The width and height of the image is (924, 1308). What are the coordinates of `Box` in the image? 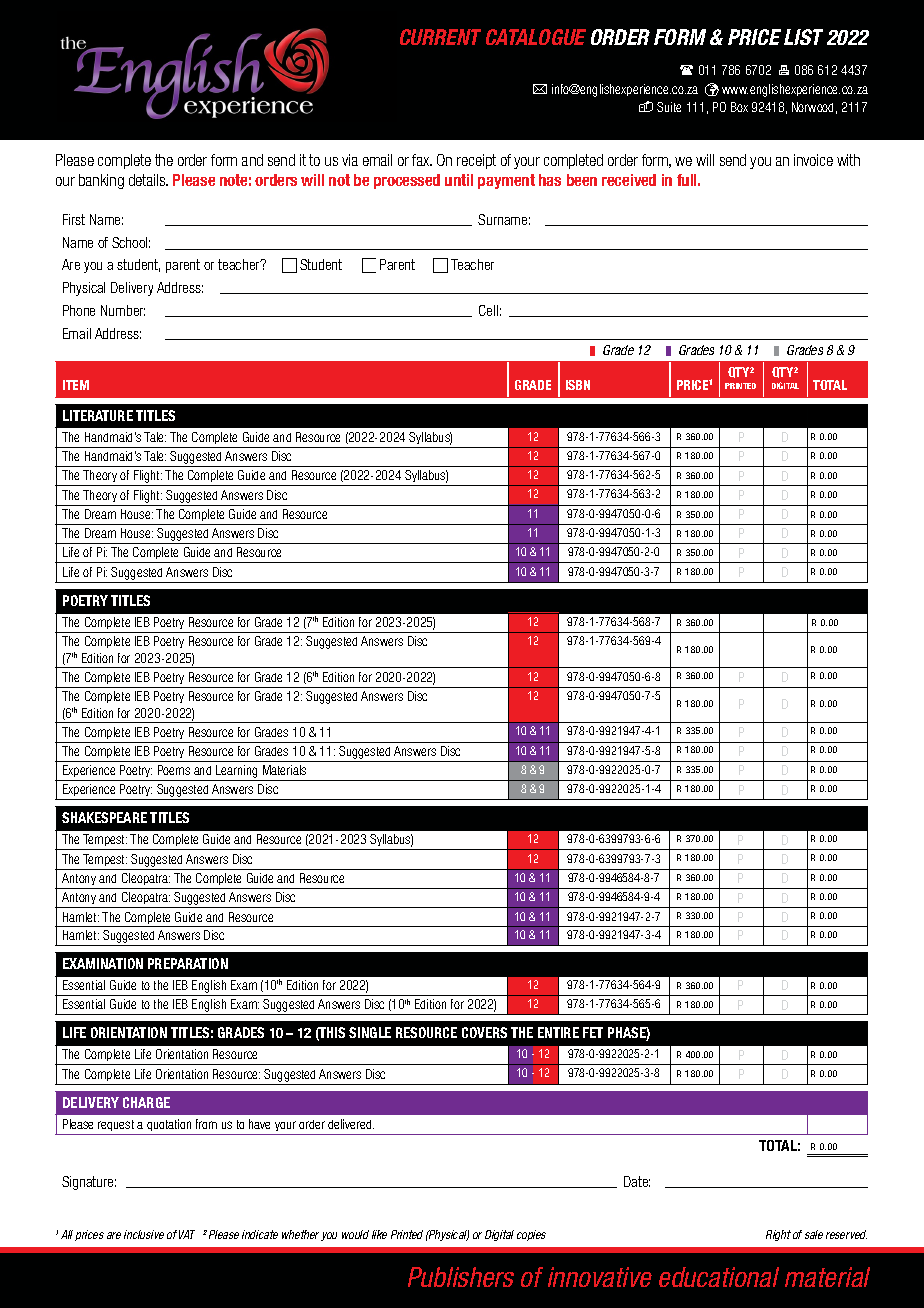 It's located at (739, 107).
